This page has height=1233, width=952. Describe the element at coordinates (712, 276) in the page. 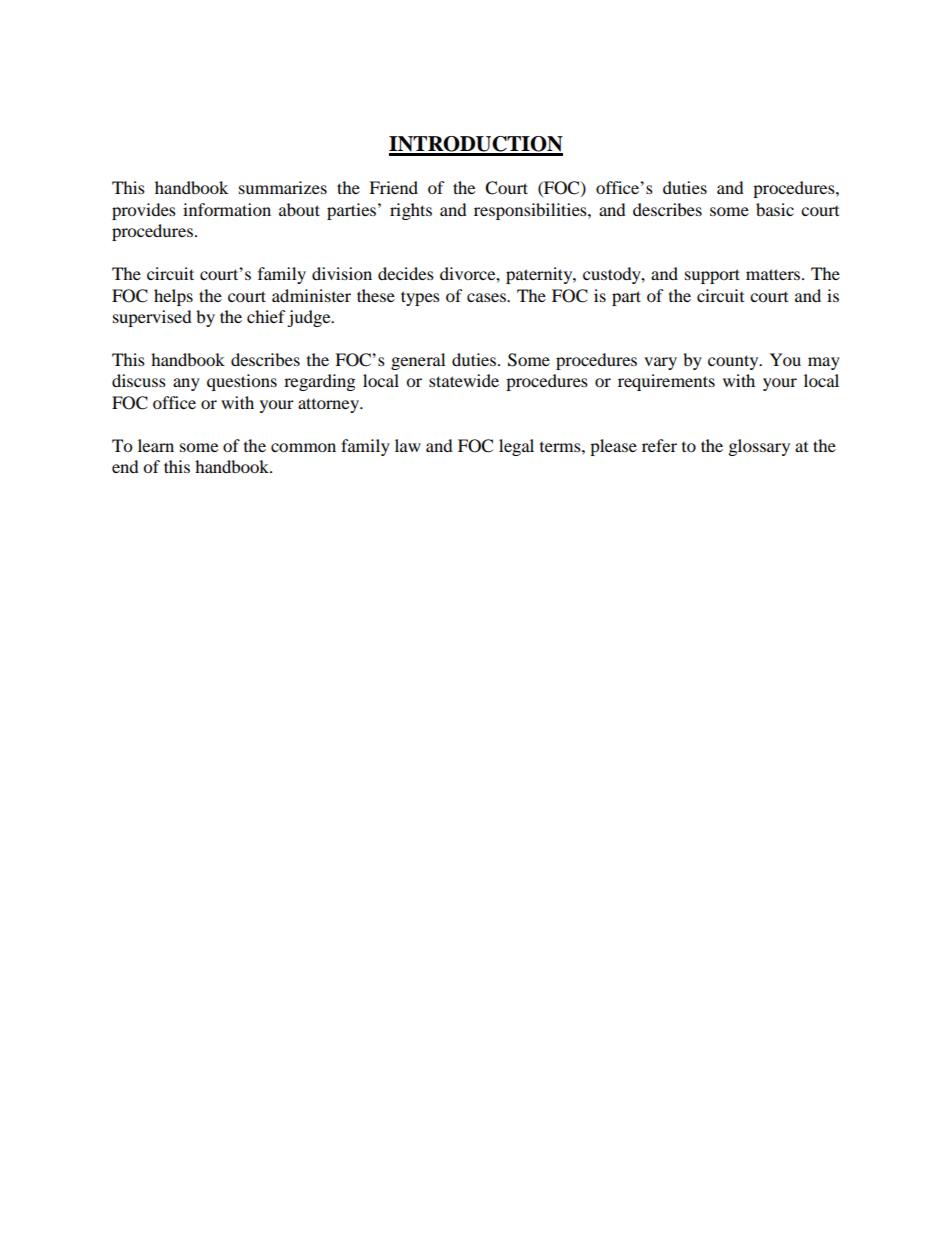

I see `support` at that location.
